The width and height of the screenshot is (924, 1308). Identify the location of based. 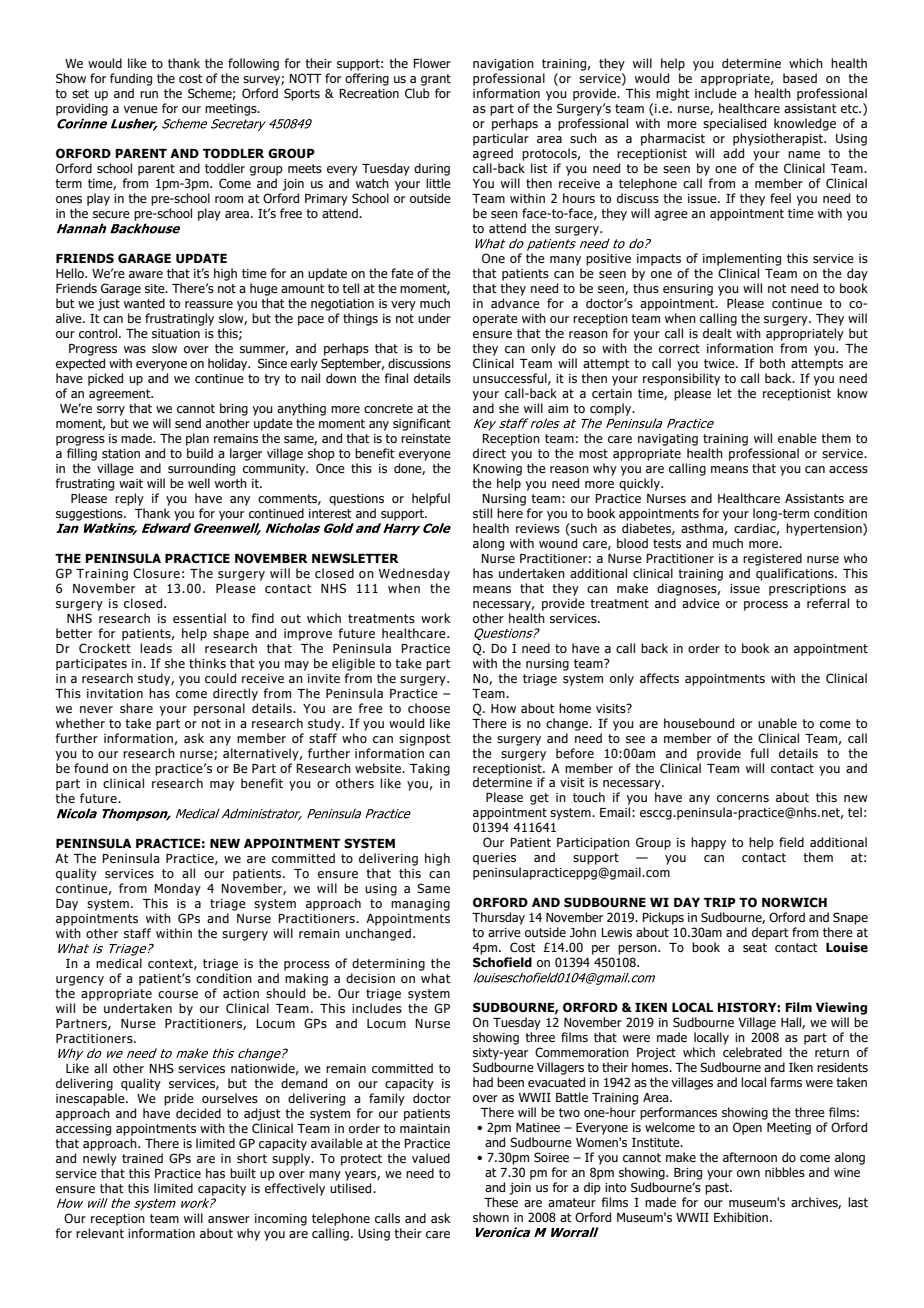
(800, 78).
